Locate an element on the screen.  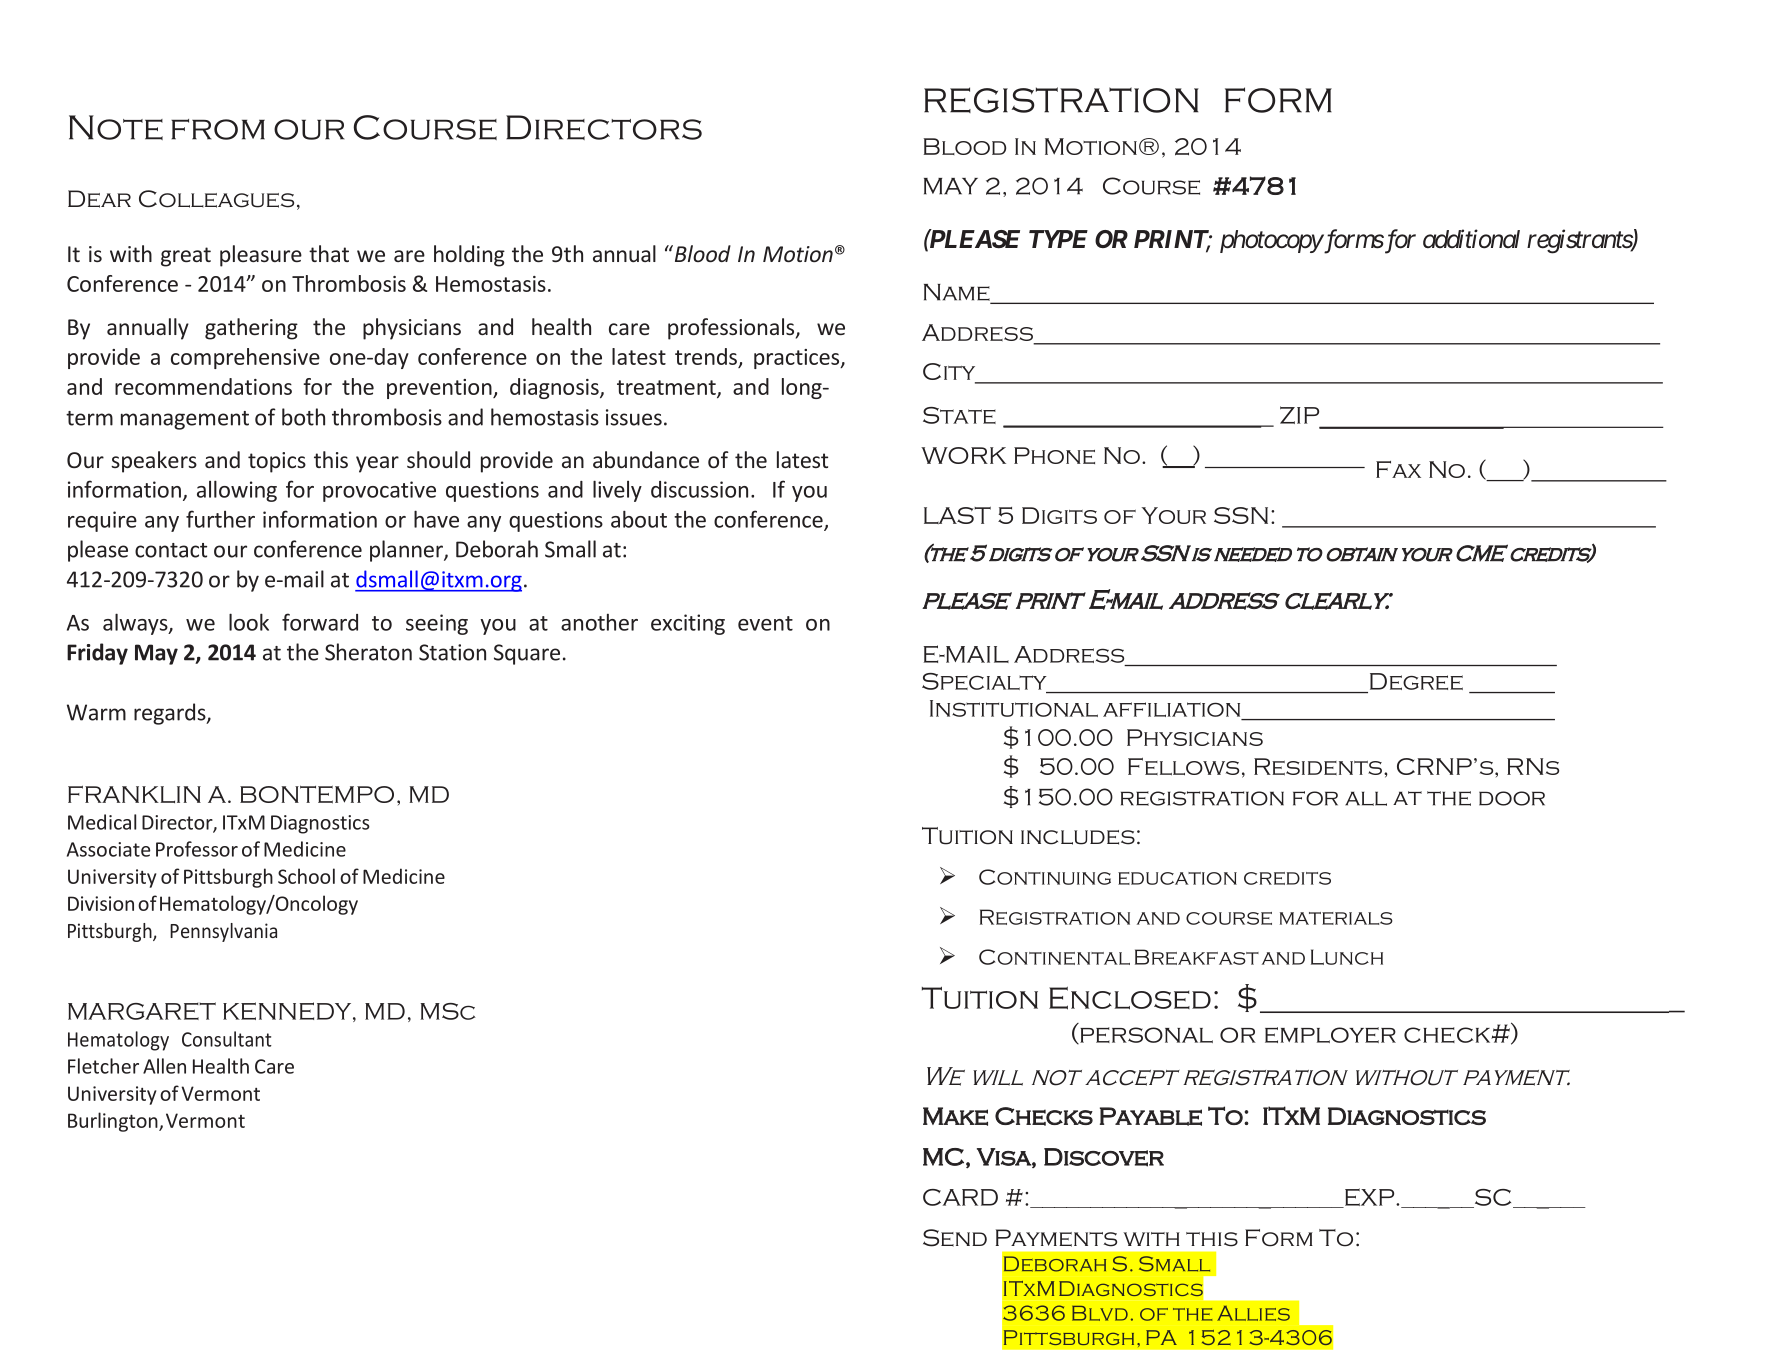
Continuing is located at coordinates (1045, 877).
